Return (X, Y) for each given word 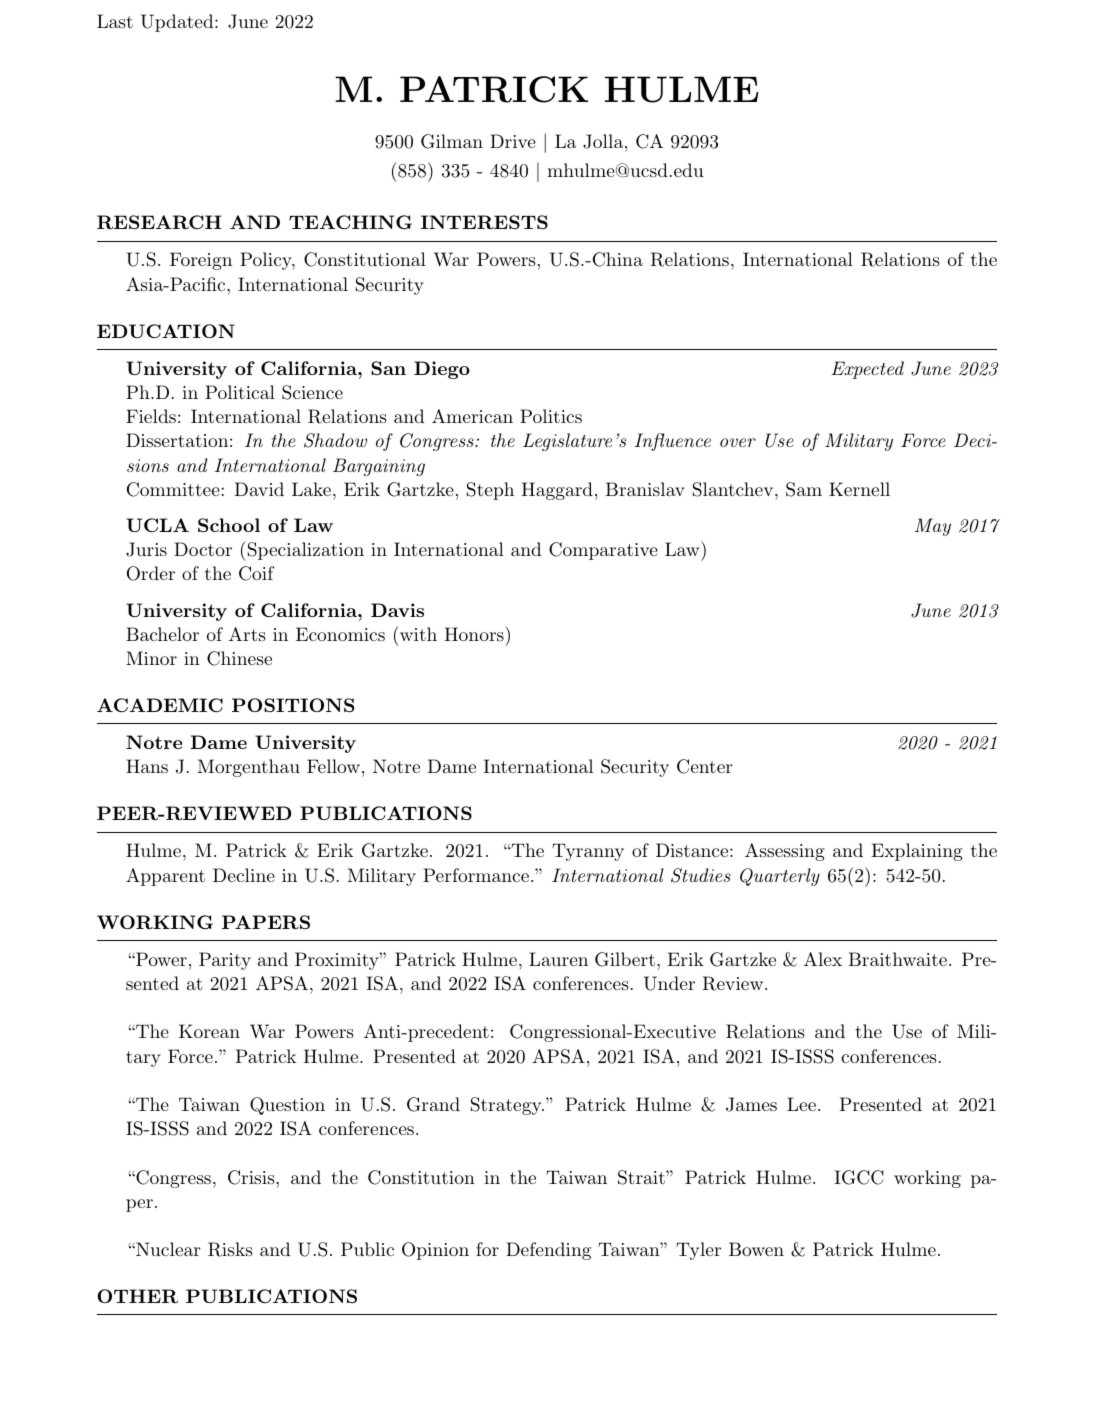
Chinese (239, 658)
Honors (475, 633)
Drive (513, 141)
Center (705, 766)
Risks (230, 1249)
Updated (178, 23)
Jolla (604, 141)
